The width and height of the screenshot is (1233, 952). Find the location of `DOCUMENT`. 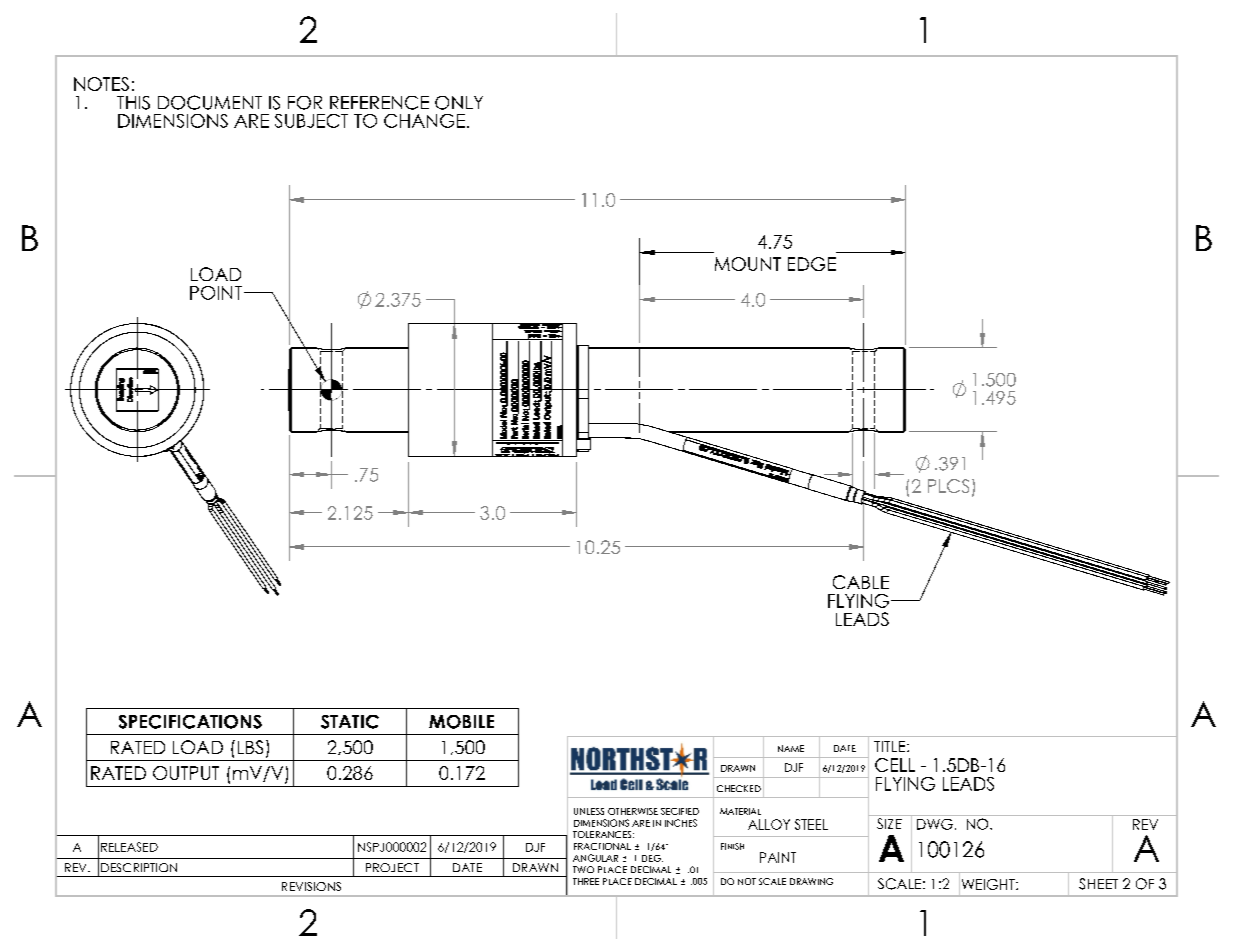

DOCUMENT is located at coordinates (210, 102).
